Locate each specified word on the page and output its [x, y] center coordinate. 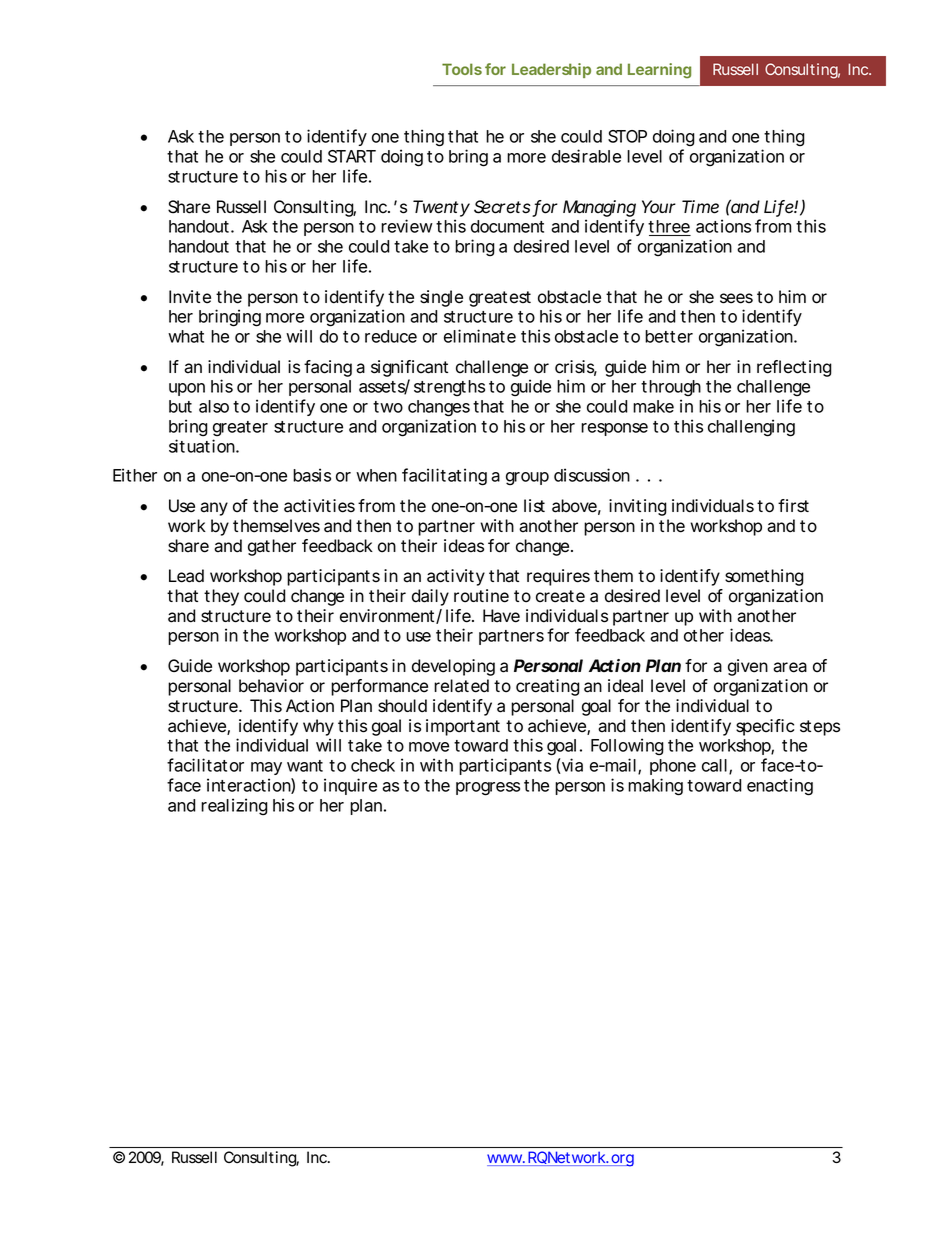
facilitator [205, 765]
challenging [751, 428]
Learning [659, 71]
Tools [462, 69]
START [352, 156]
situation [203, 446]
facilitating [444, 477]
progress [488, 789]
